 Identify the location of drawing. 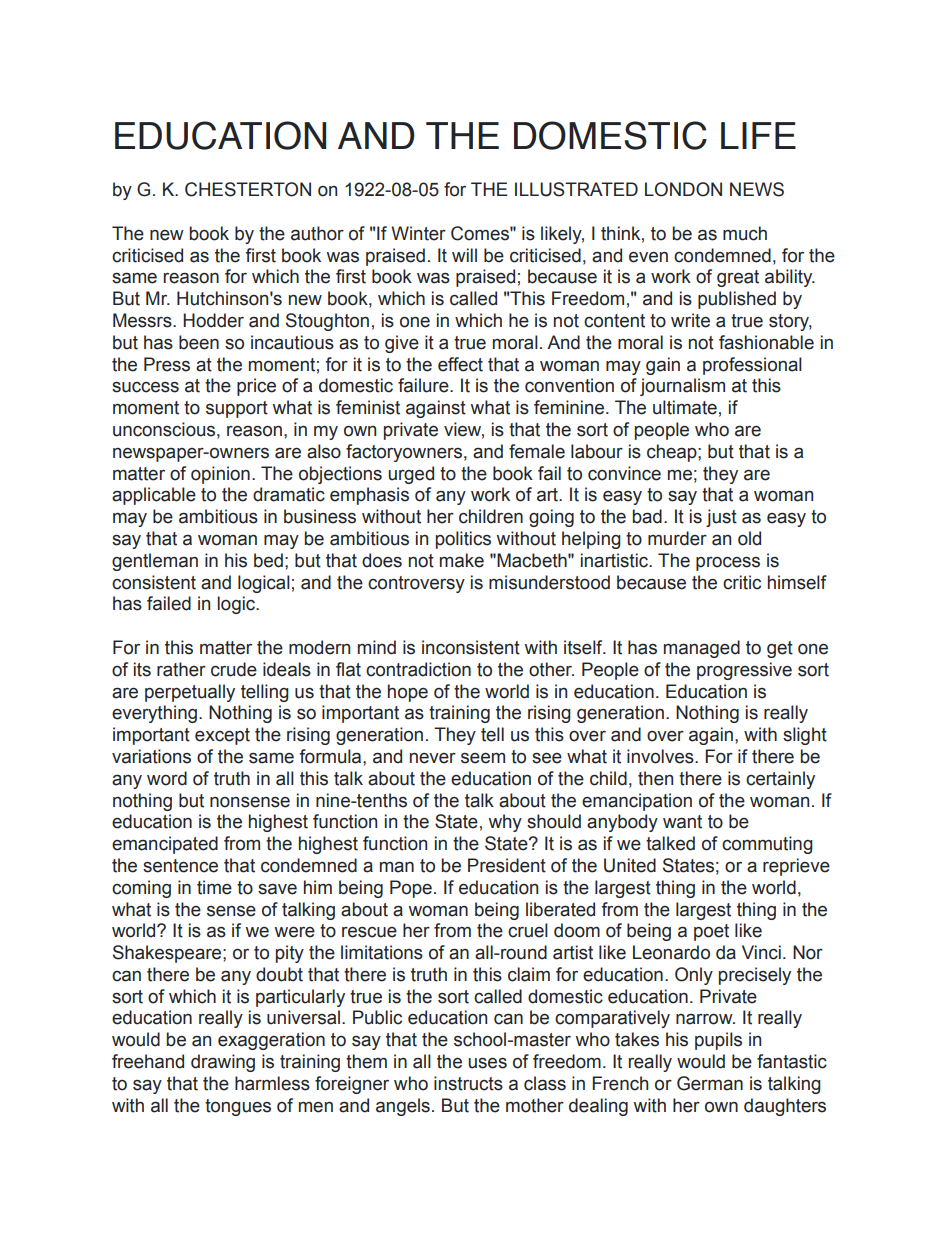
(223, 1063).
